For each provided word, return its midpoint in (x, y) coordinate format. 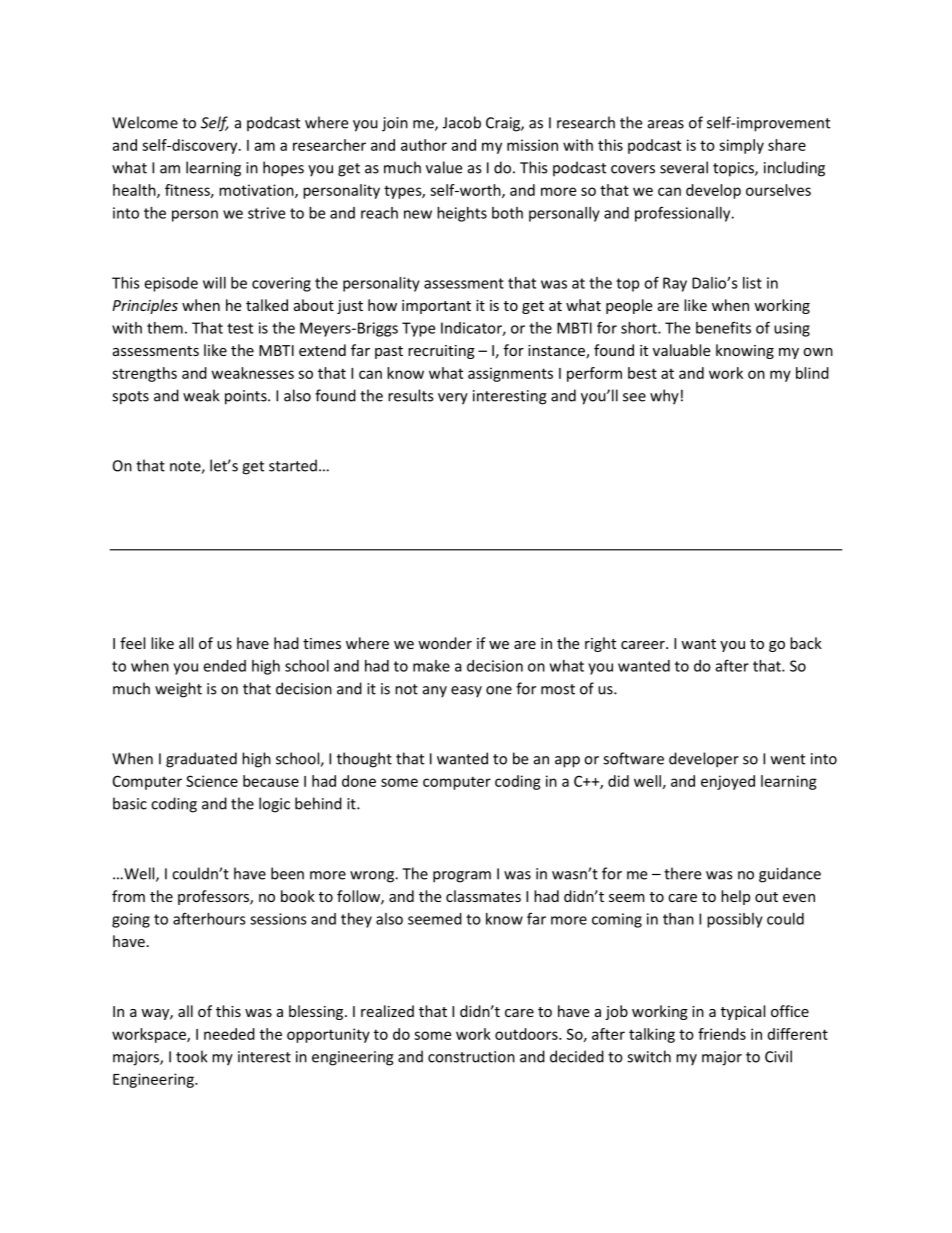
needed (229, 1034)
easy (466, 692)
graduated (201, 760)
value (444, 167)
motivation (257, 191)
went (788, 759)
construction (471, 1057)
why (664, 397)
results (410, 395)
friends (722, 1034)
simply (741, 146)
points (247, 397)
